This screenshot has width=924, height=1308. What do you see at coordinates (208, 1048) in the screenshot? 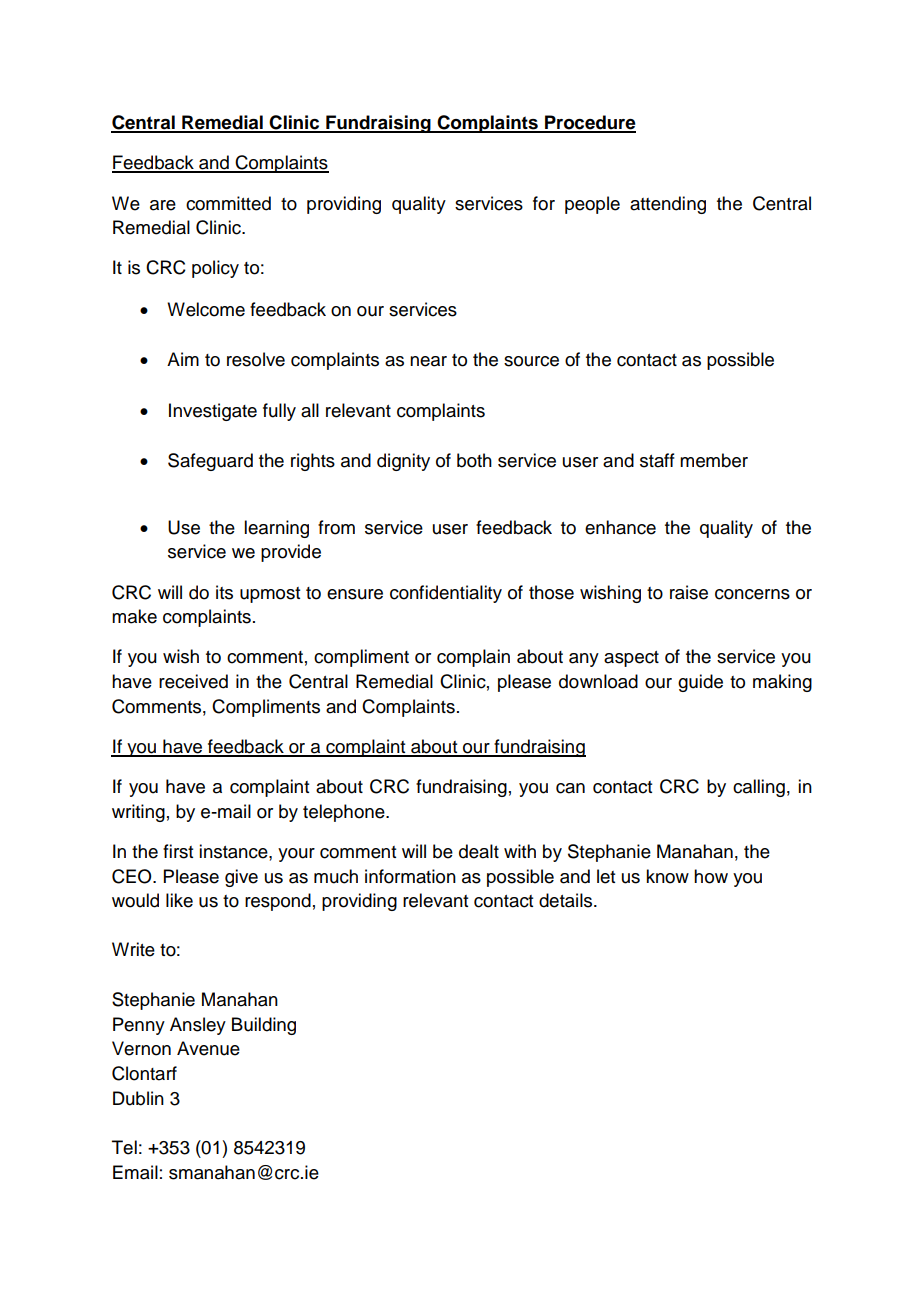
I see `Avenue` at bounding box center [208, 1048].
